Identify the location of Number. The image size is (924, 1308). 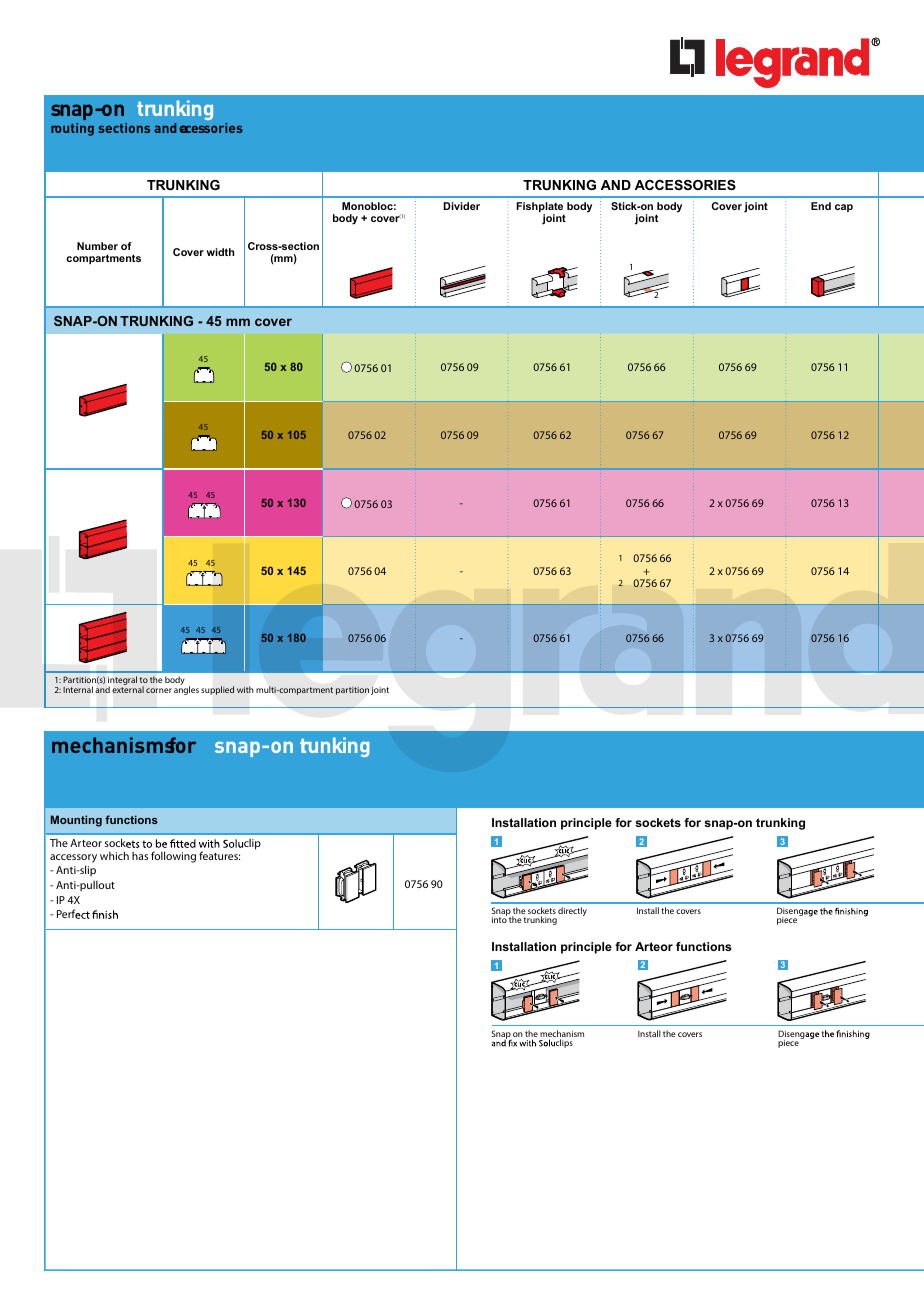
(97, 246).
